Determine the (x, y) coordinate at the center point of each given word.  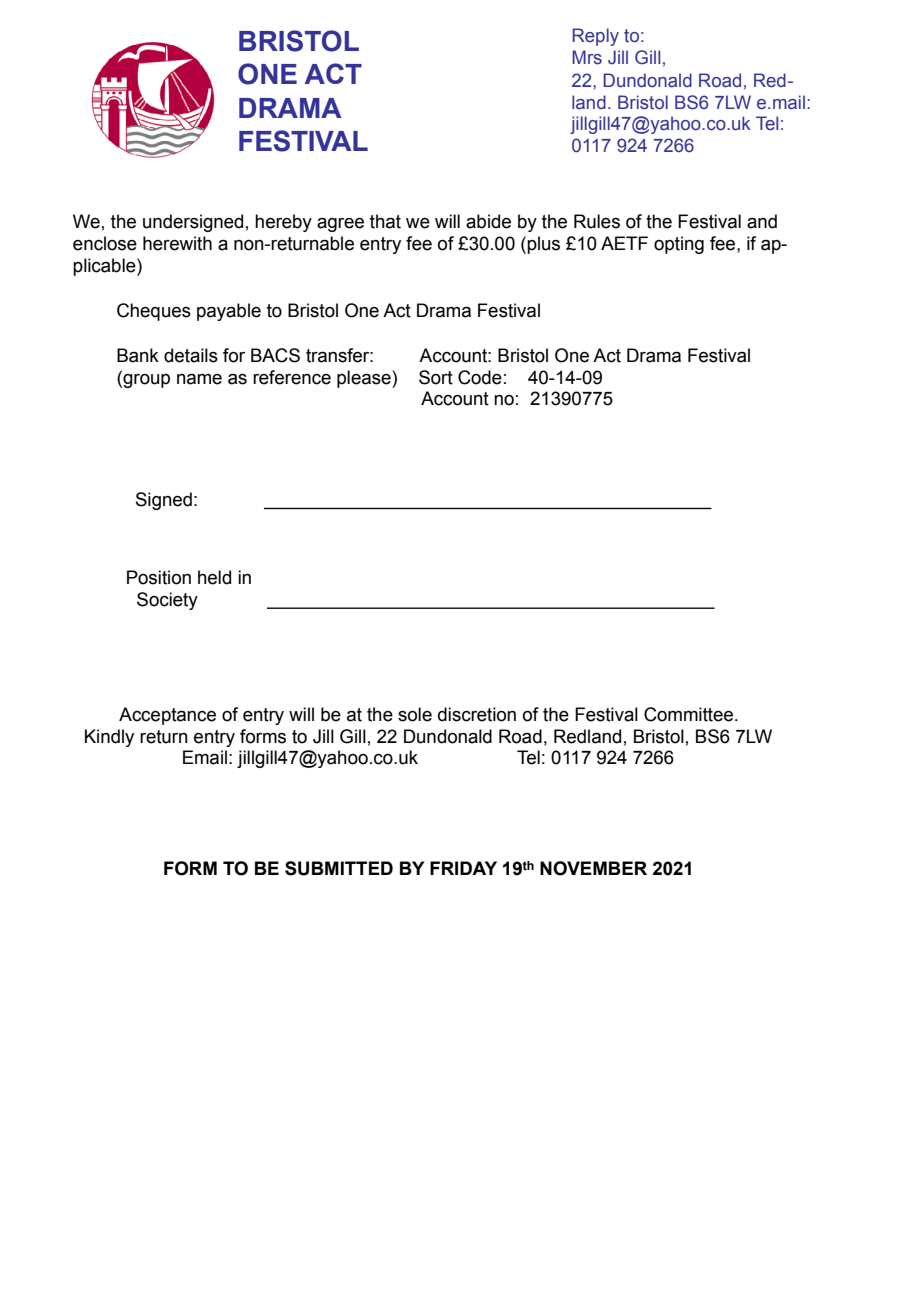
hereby (283, 223)
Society (167, 601)
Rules (597, 221)
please (365, 379)
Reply (595, 37)
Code (480, 377)
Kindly (109, 738)
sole (415, 714)
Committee (690, 714)
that (385, 221)
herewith (177, 243)
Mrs (587, 57)
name (199, 379)
